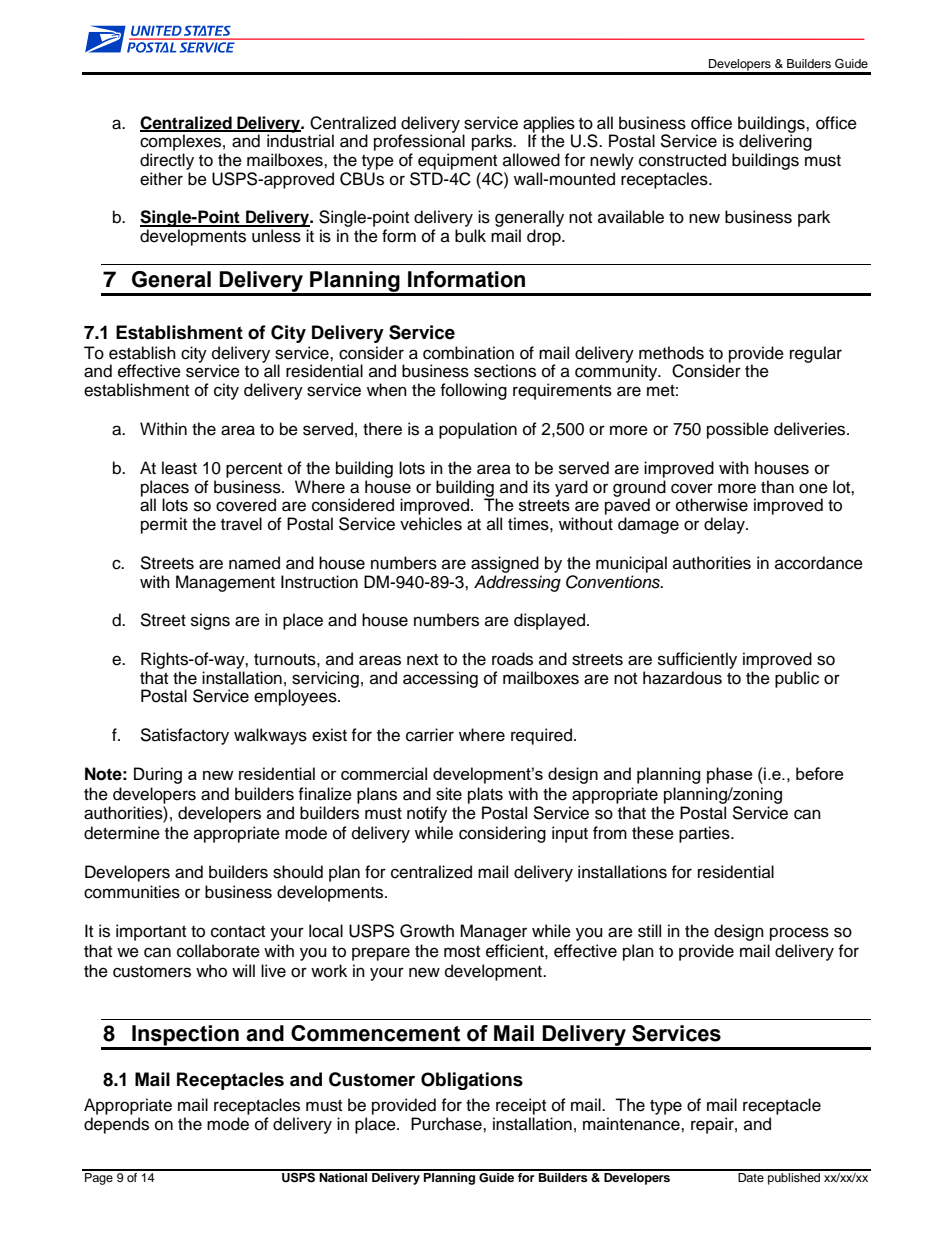 The height and width of the image is (1233, 952). I want to click on During, so click(158, 775).
